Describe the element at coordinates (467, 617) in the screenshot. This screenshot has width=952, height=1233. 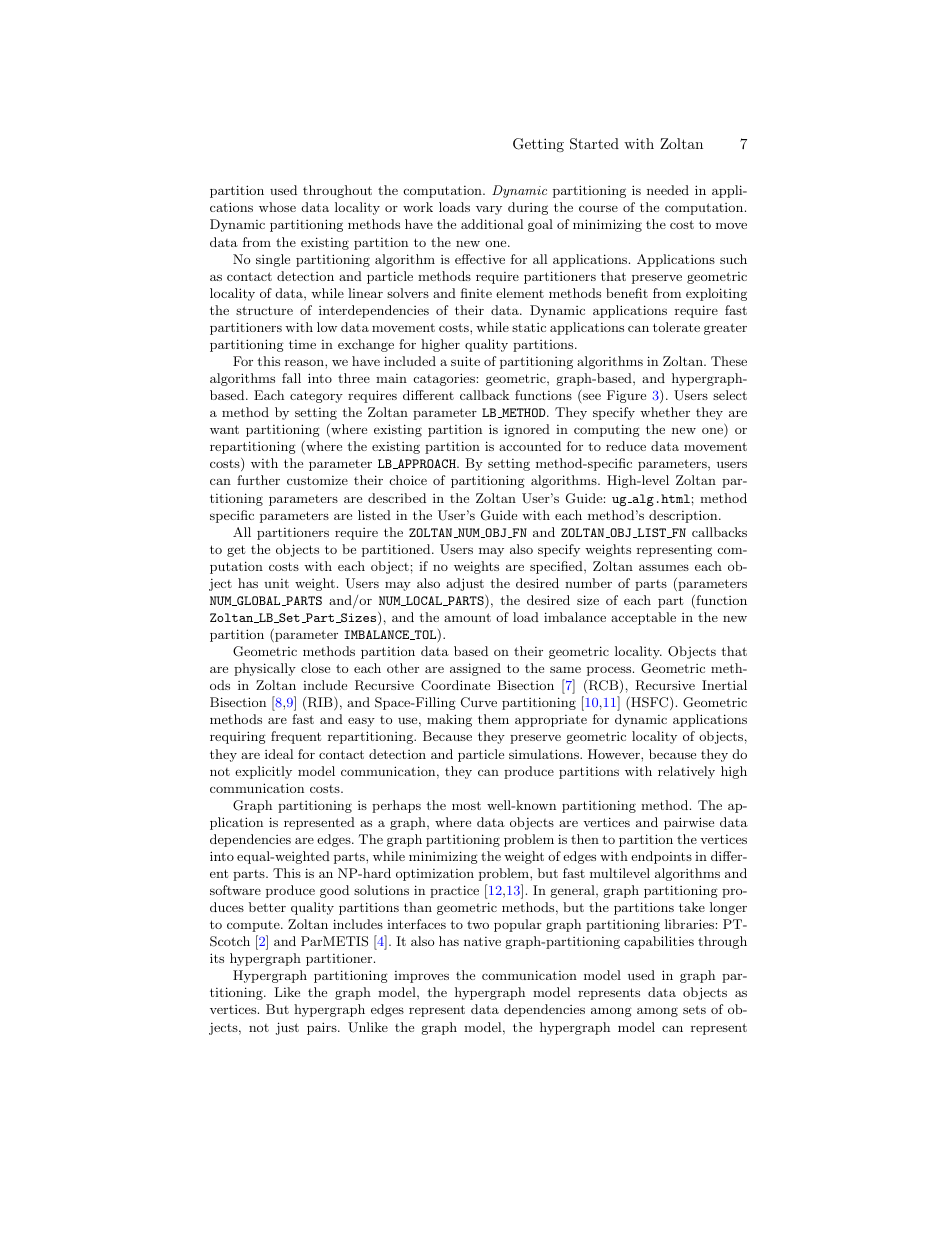
I see `amount` at that location.
